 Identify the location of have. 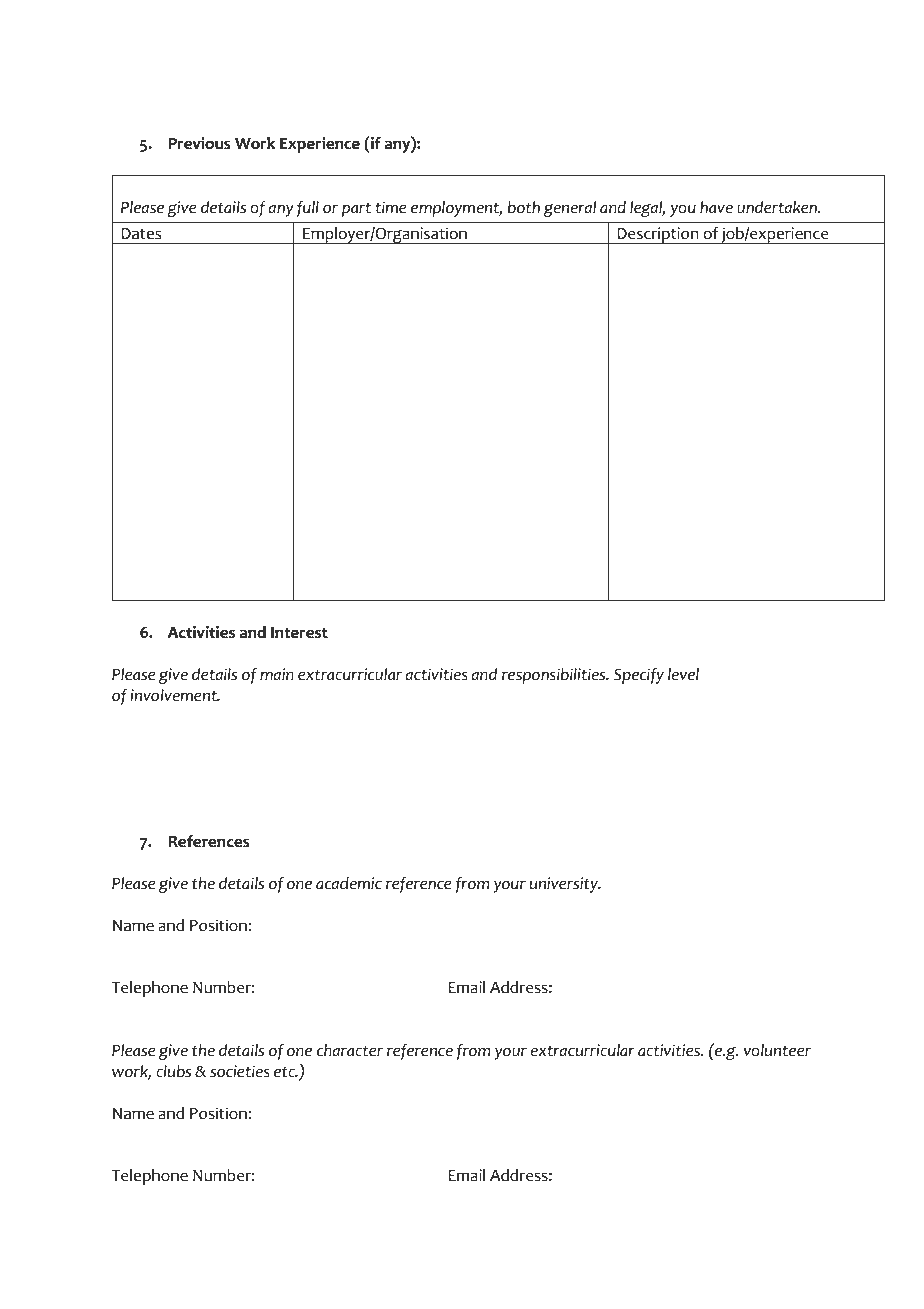
(716, 207).
